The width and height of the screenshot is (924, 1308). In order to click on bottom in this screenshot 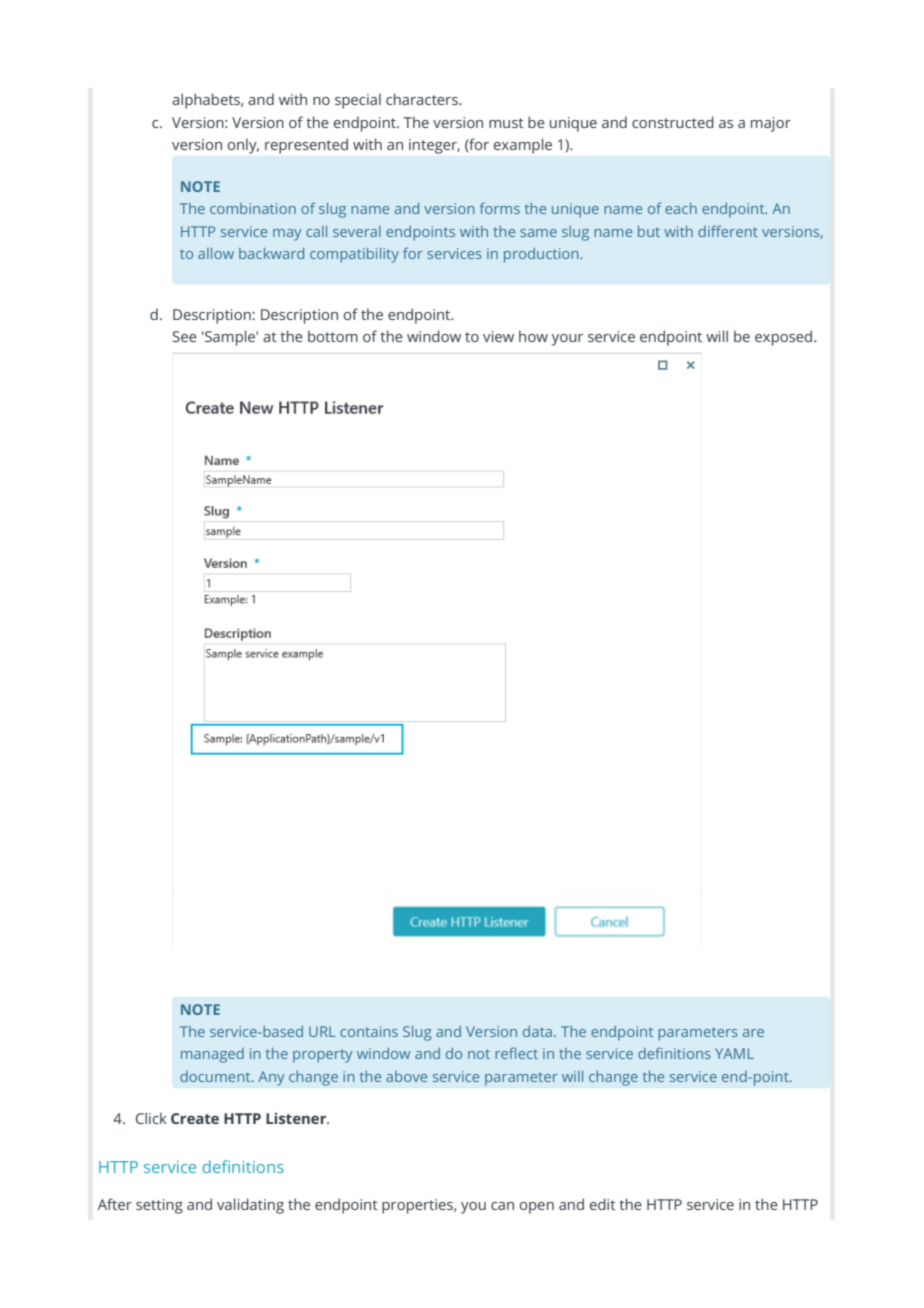, I will do `click(333, 336)`.
